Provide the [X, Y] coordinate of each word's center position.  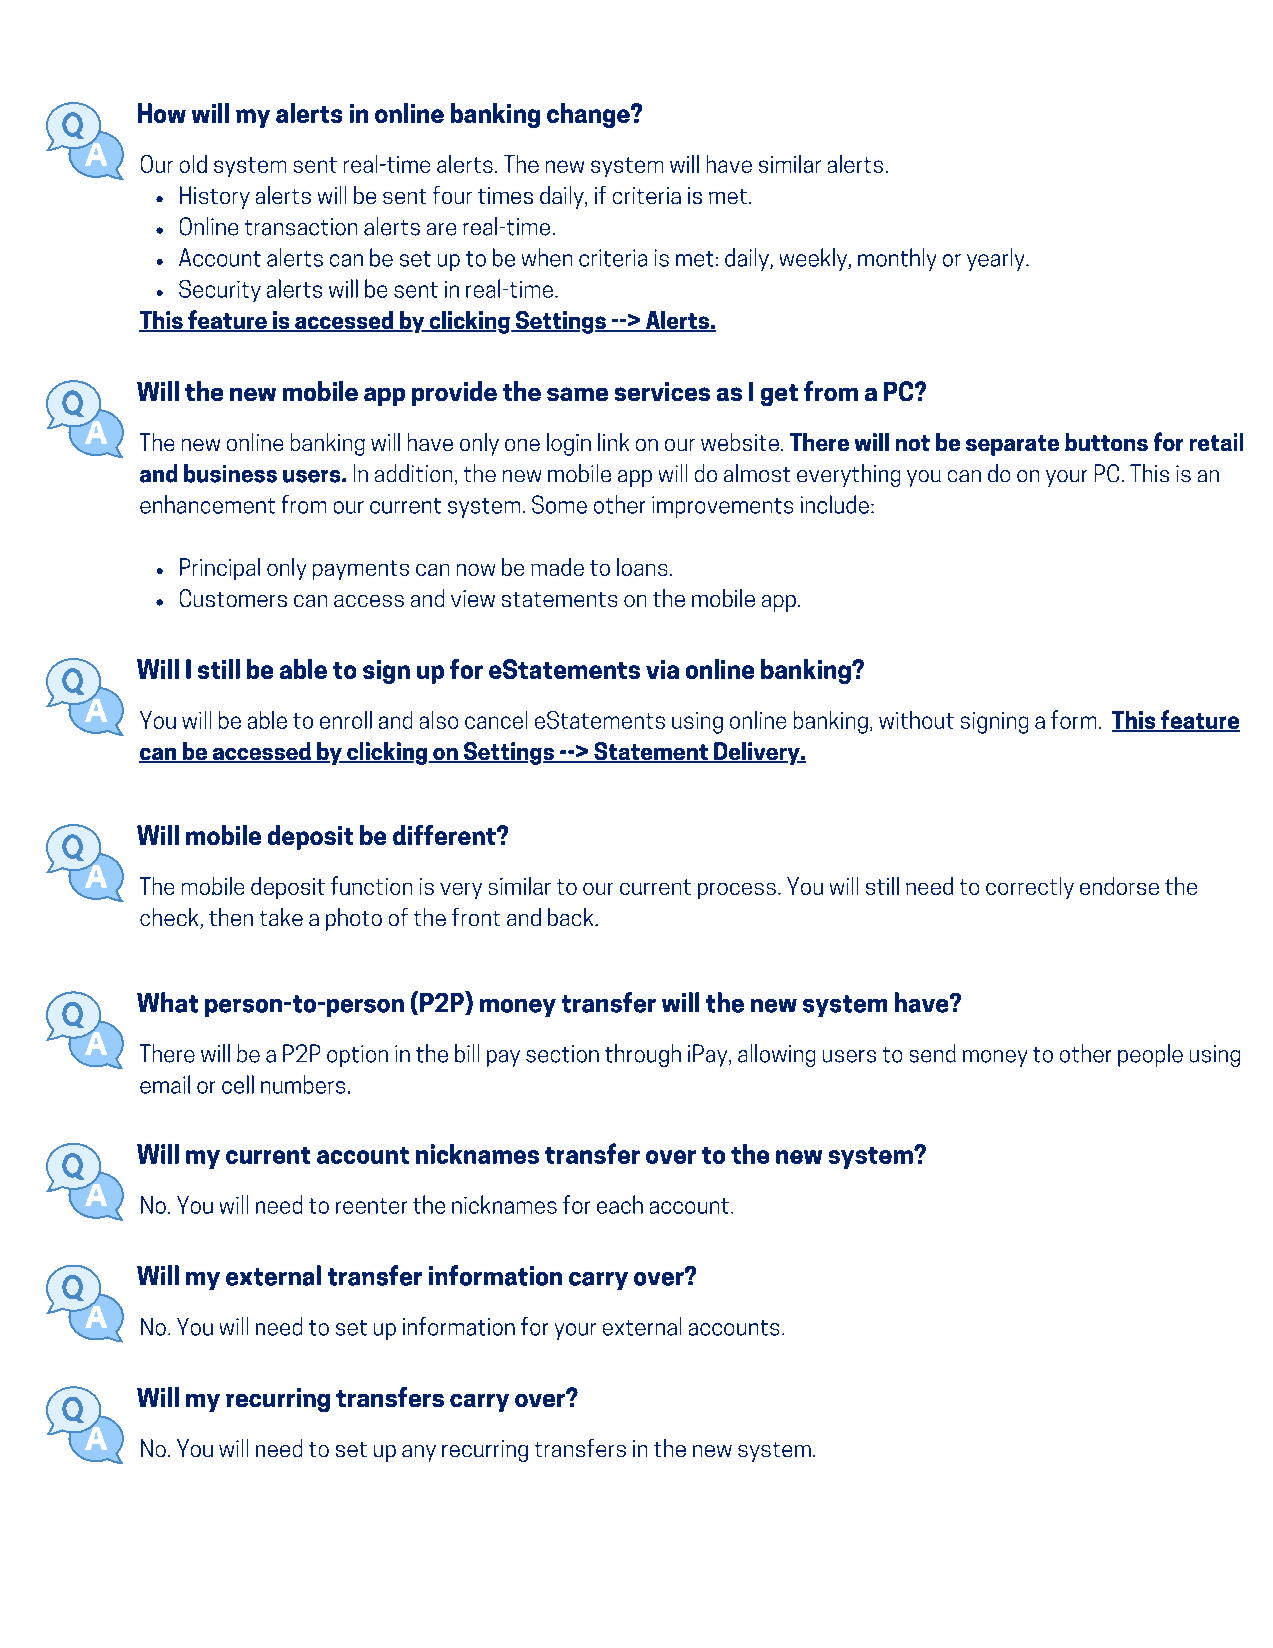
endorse [1119, 886]
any [419, 1453]
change [589, 115]
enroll [346, 720]
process [737, 891]
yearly [997, 259]
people [1150, 1055]
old [193, 164]
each [620, 1204]
